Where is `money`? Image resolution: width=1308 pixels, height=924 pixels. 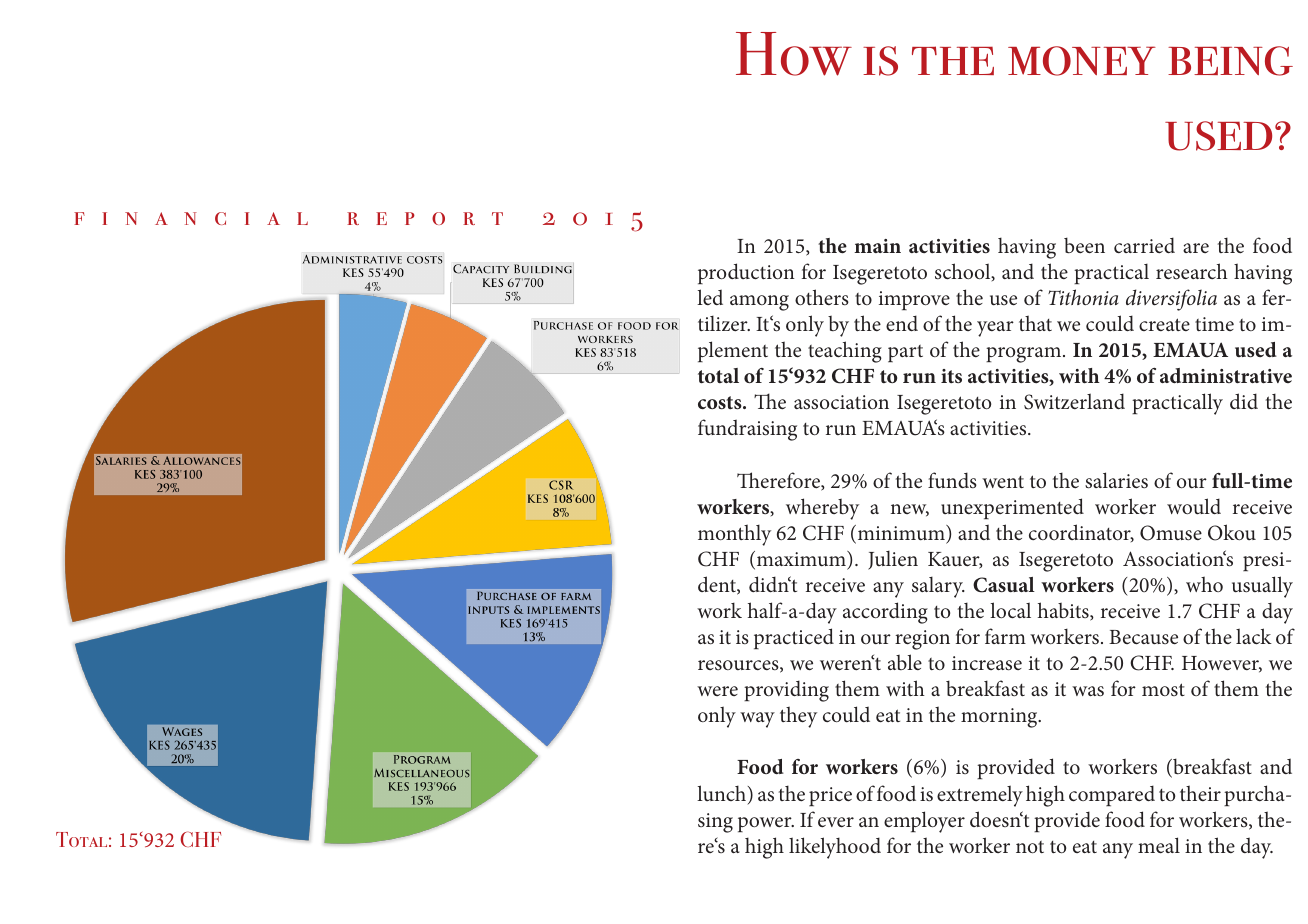
money is located at coordinates (1082, 61).
